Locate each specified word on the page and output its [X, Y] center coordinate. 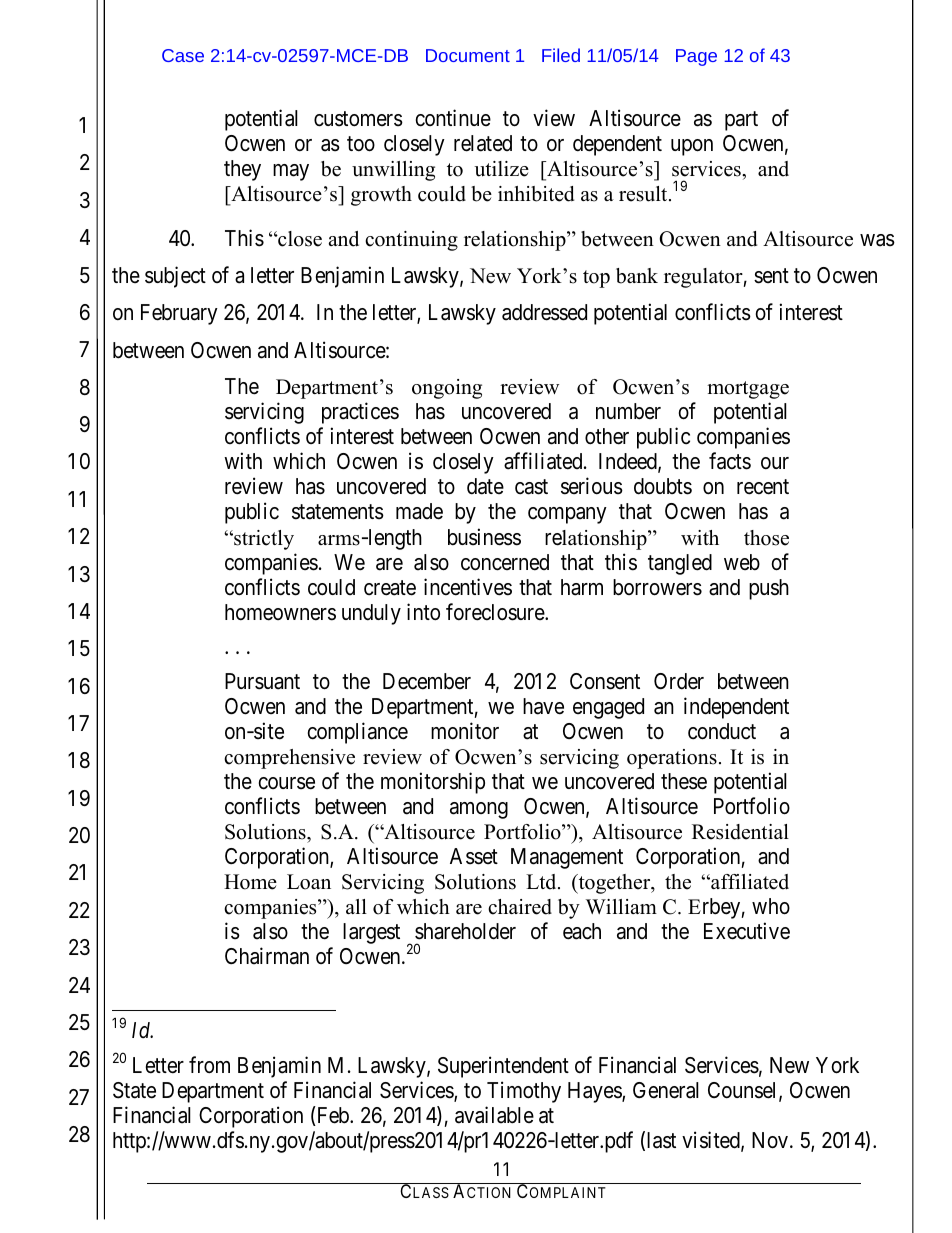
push [769, 589]
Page [696, 57]
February [179, 314]
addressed [544, 312]
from [209, 1065]
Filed [561, 55]
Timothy [524, 1092]
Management [567, 858]
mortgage [748, 390]
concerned [505, 562]
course [286, 783]
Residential [740, 832]
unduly [371, 614]
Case [183, 55]
